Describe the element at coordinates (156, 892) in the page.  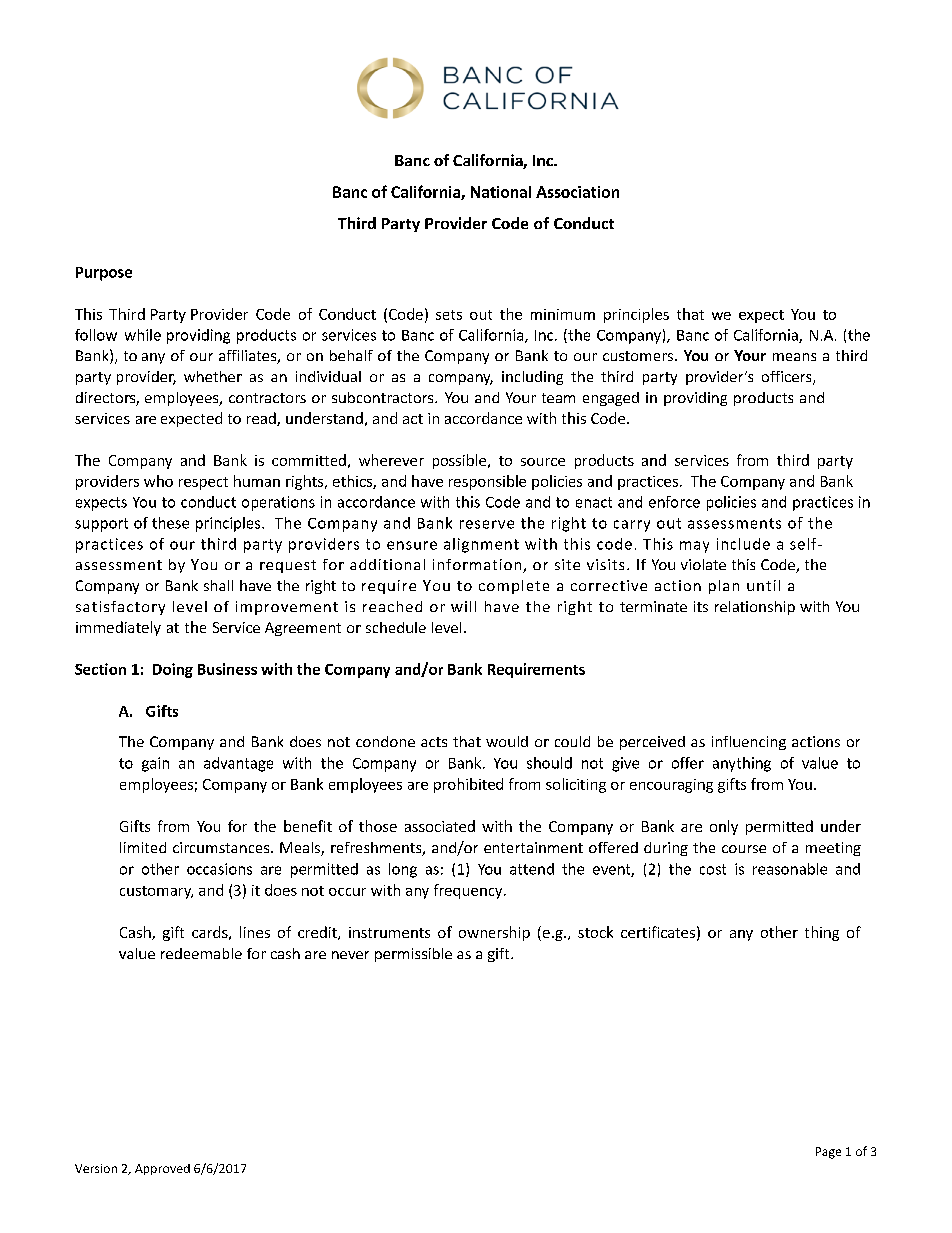
I see `customary` at that location.
